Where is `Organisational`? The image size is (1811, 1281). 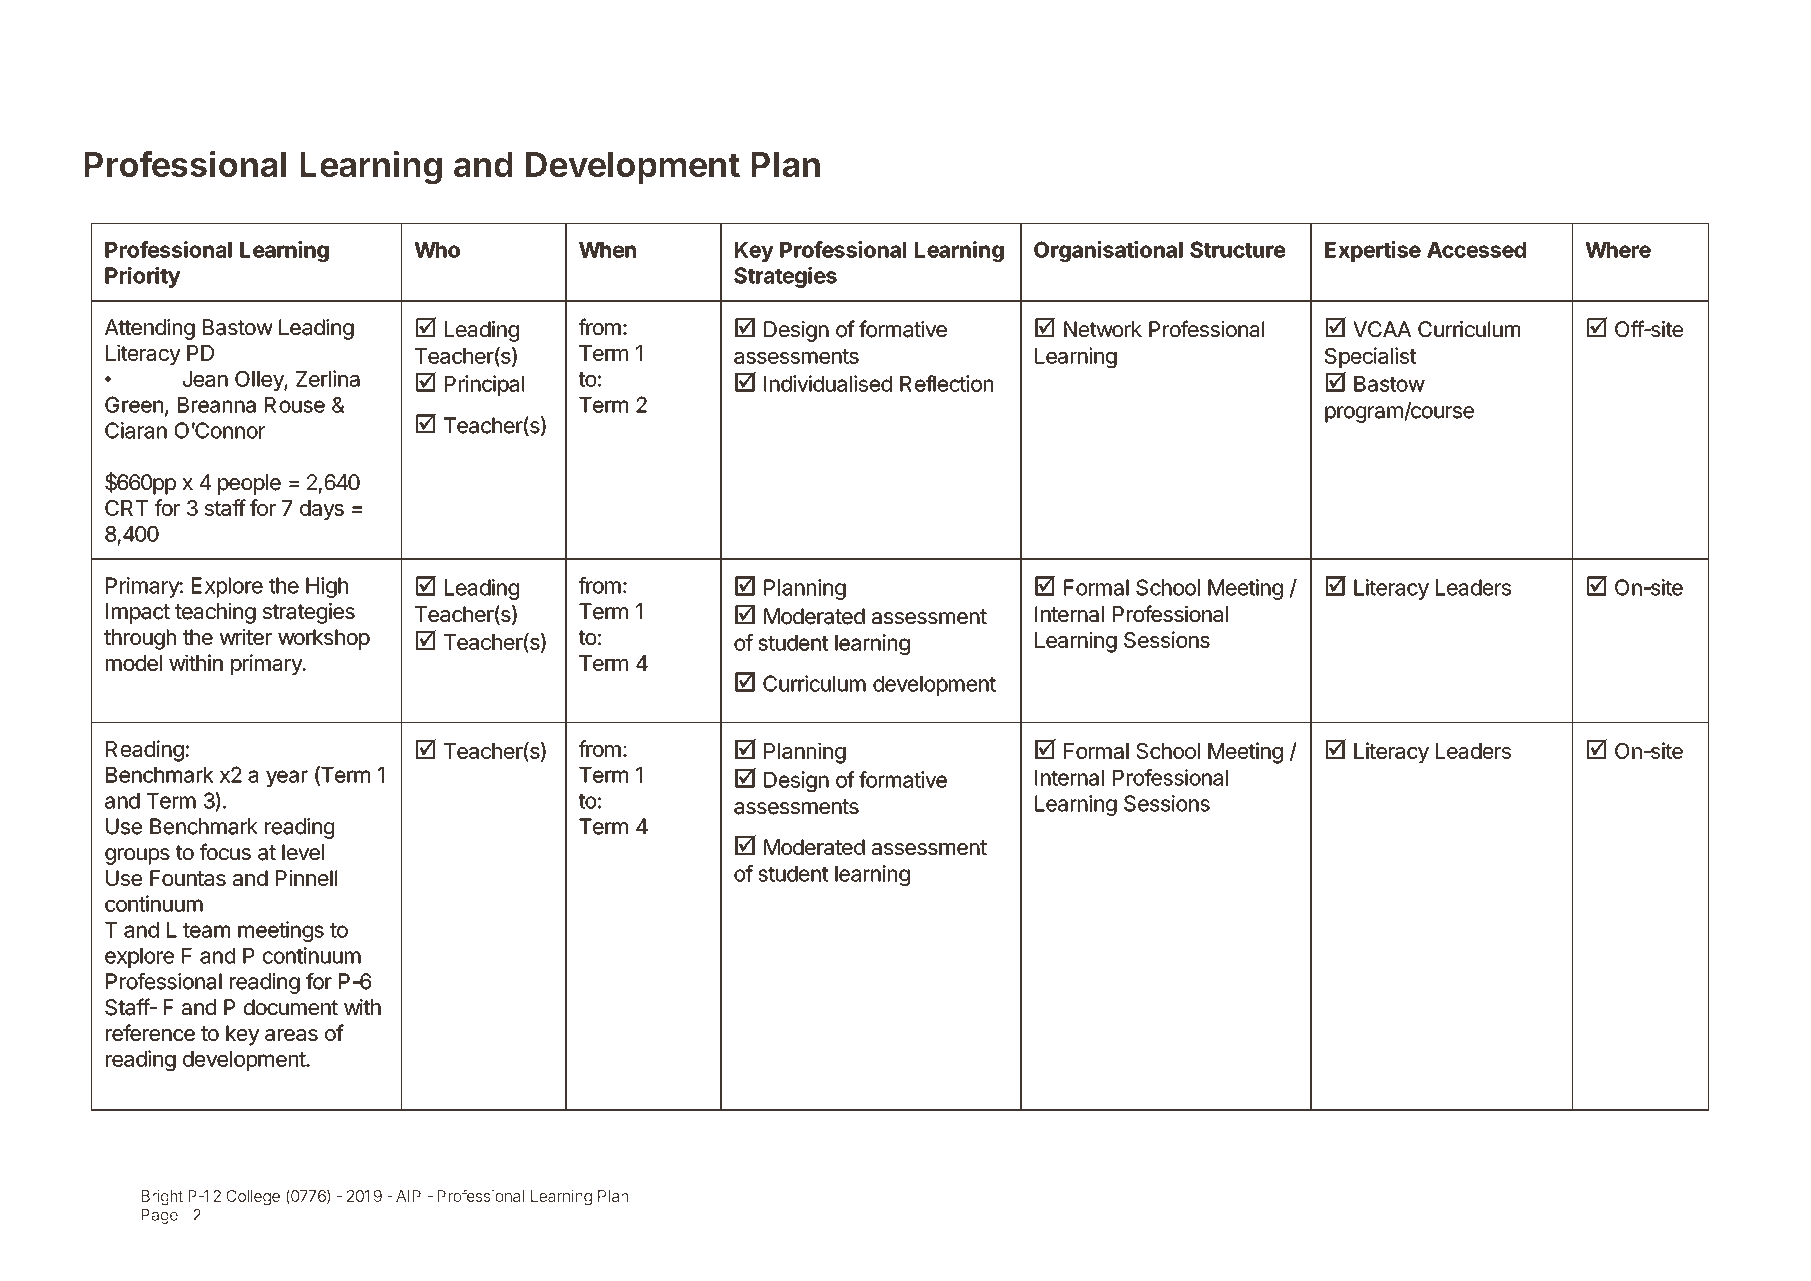
Organisational is located at coordinates (1108, 251).
